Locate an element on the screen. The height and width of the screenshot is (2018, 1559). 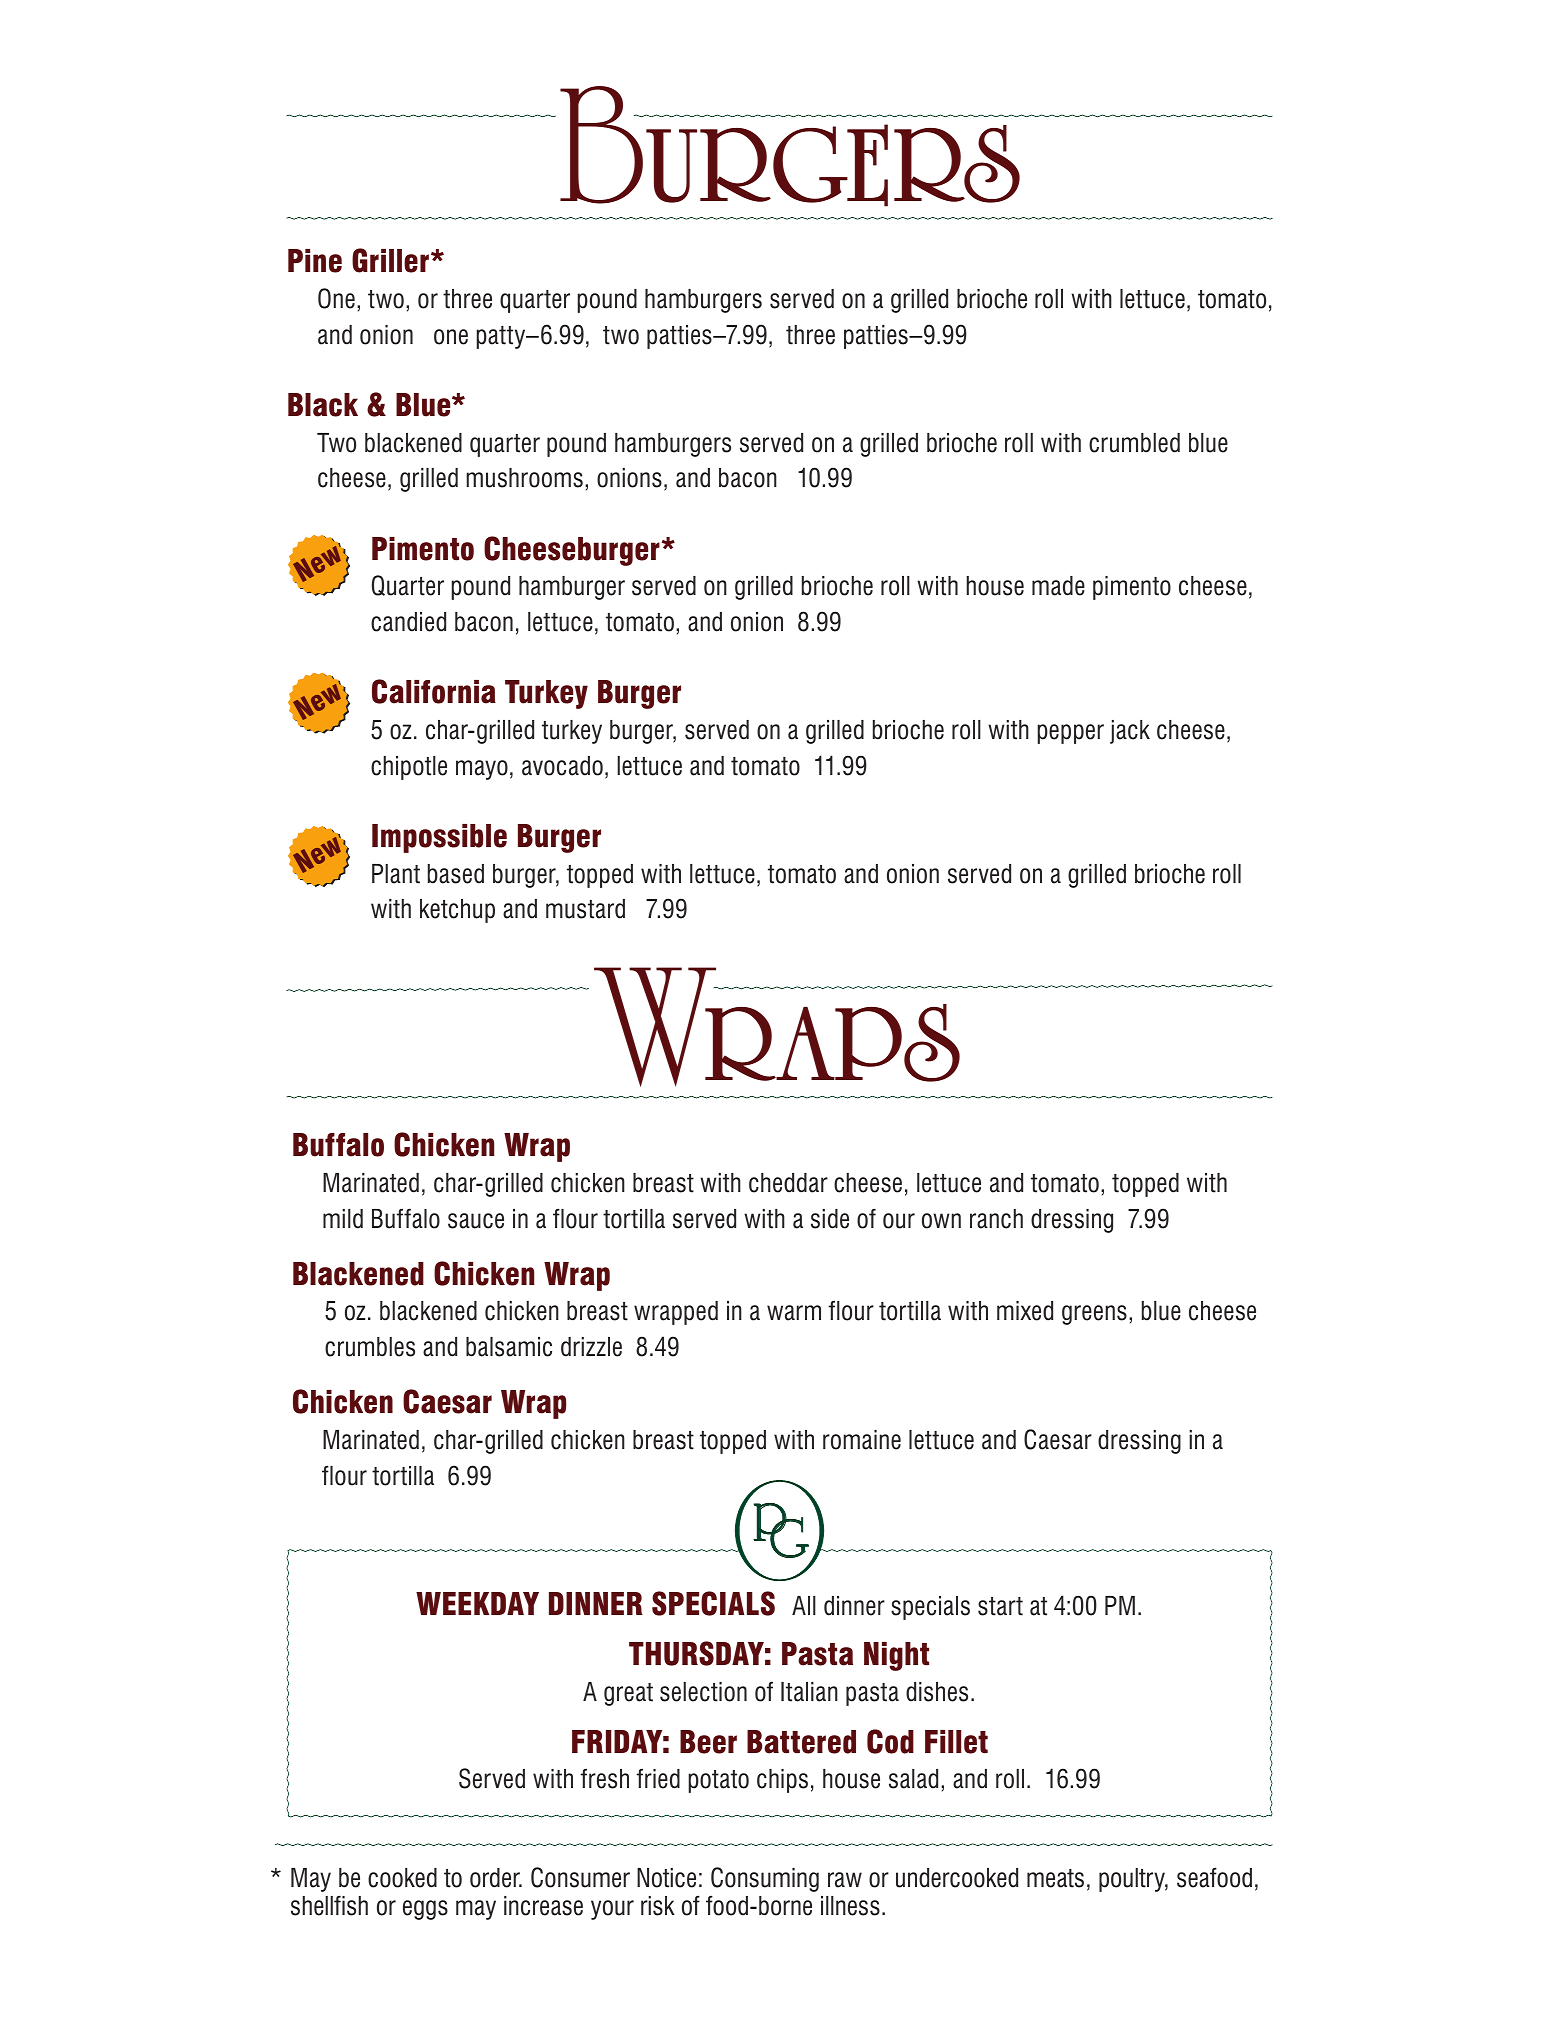
mayo is located at coordinates (482, 770).
